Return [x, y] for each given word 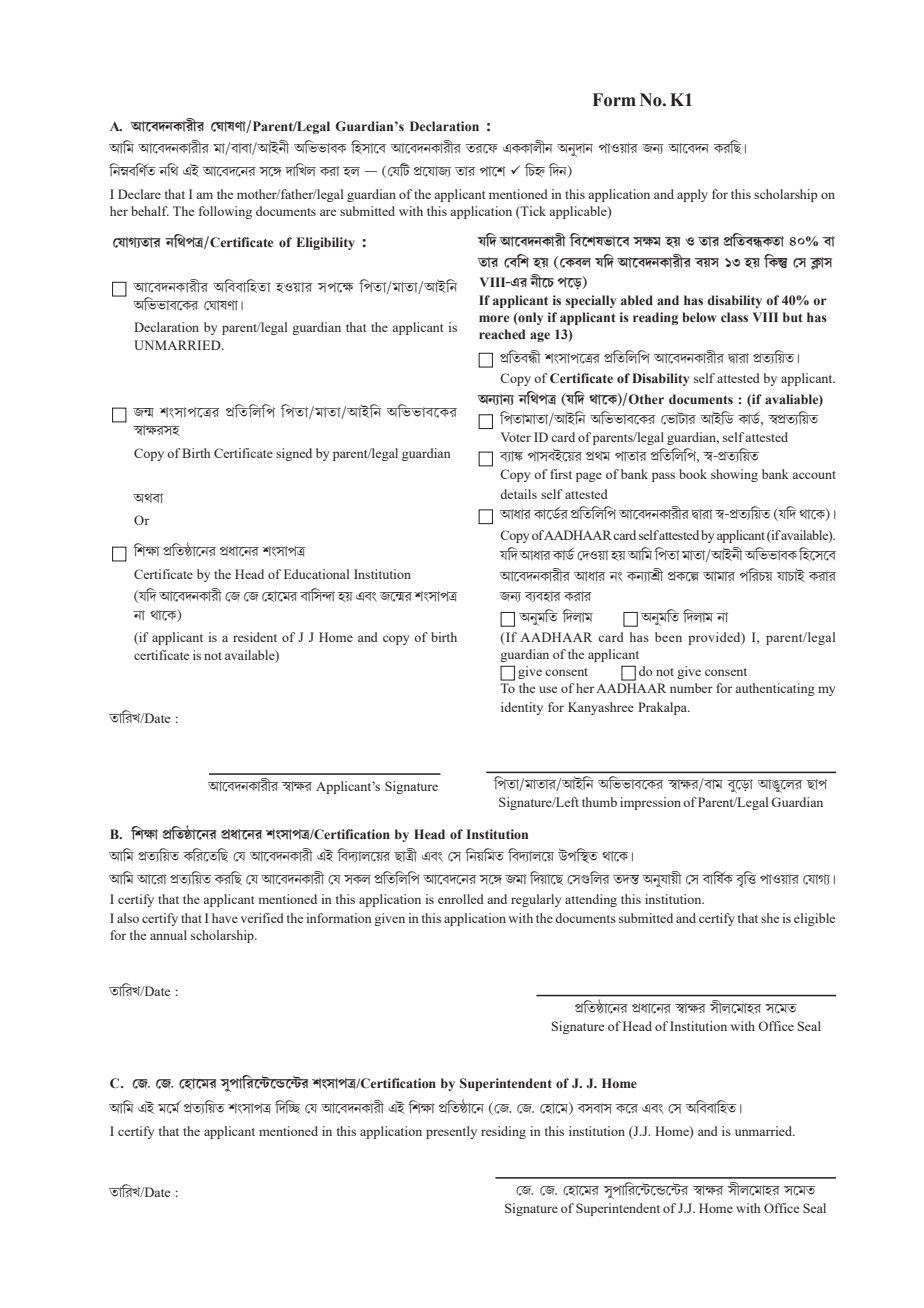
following [225, 212]
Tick [532, 211]
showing [734, 475]
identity [522, 708]
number [691, 688]
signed [294, 454]
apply [692, 195]
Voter [516, 437]
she [770, 918]
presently [451, 1132]
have [225, 918]
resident [255, 637]
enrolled [461, 899]
